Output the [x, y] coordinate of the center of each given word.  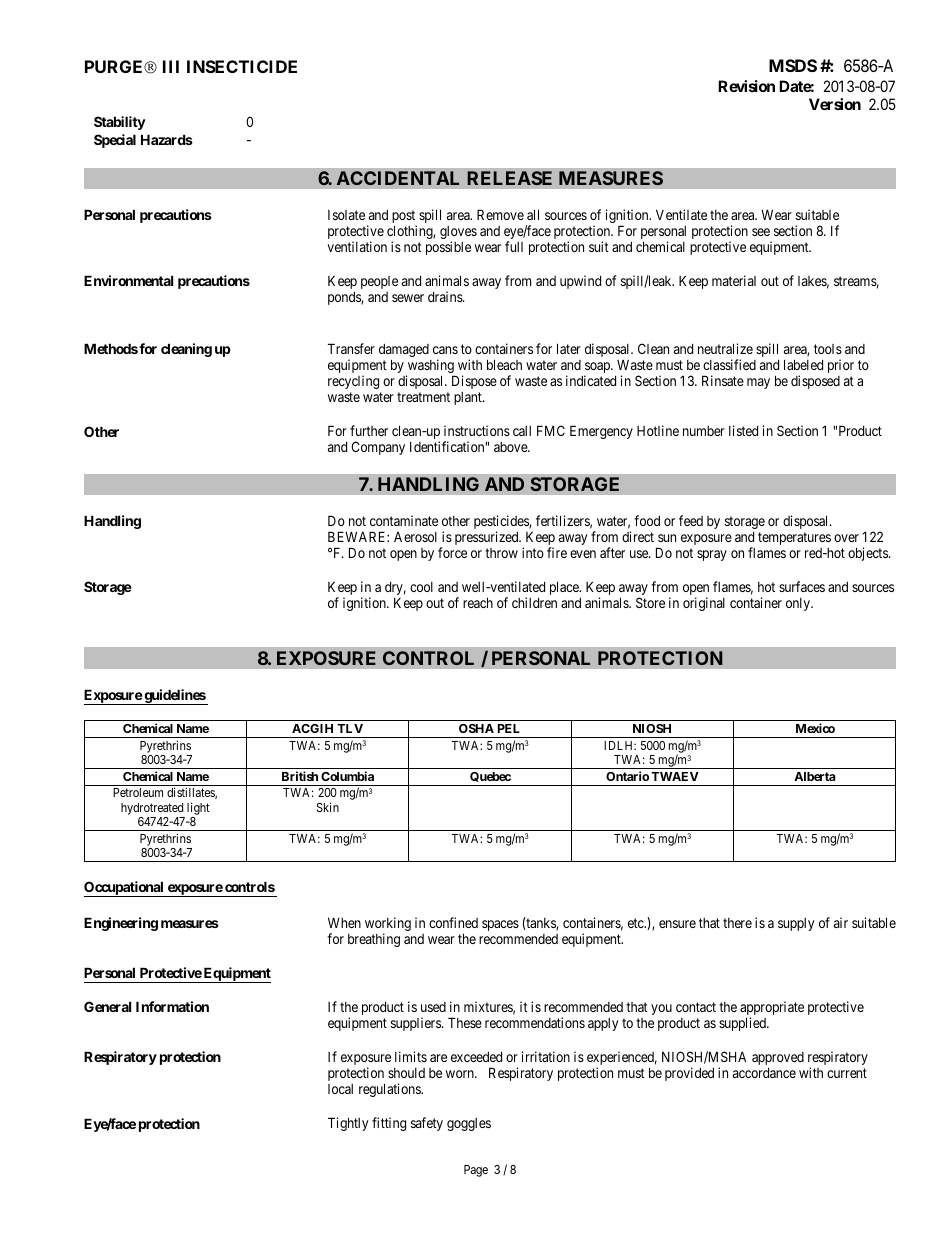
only [799, 604]
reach [478, 602]
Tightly [348, 1124]
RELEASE [509, 178]
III [171, 66]
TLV [350, 728]
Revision [746, 86]
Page [476, 1171]
